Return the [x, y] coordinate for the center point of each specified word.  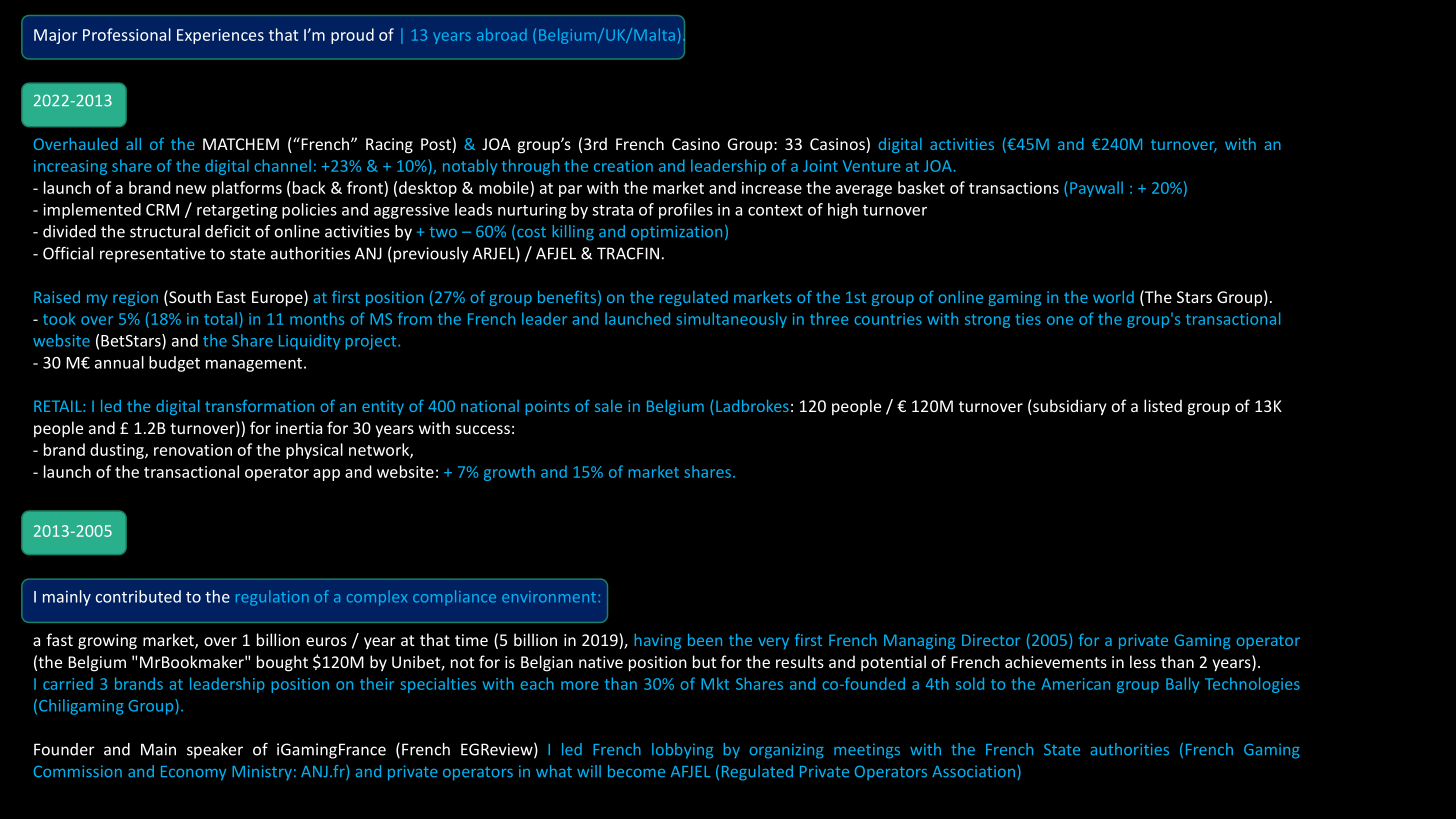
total [220, 318]
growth [509, 473]
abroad [502, 34]
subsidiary [1069, 407]
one [1060, 320]
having [657, 641]
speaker [215, 751]
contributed [138, 596]
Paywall [1096, 189]
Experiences [220, 36]
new [191, 189]
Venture [872, 166]
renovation [193, 450]
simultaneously [731, 320]
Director [991, 640]
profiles [686, 211]
